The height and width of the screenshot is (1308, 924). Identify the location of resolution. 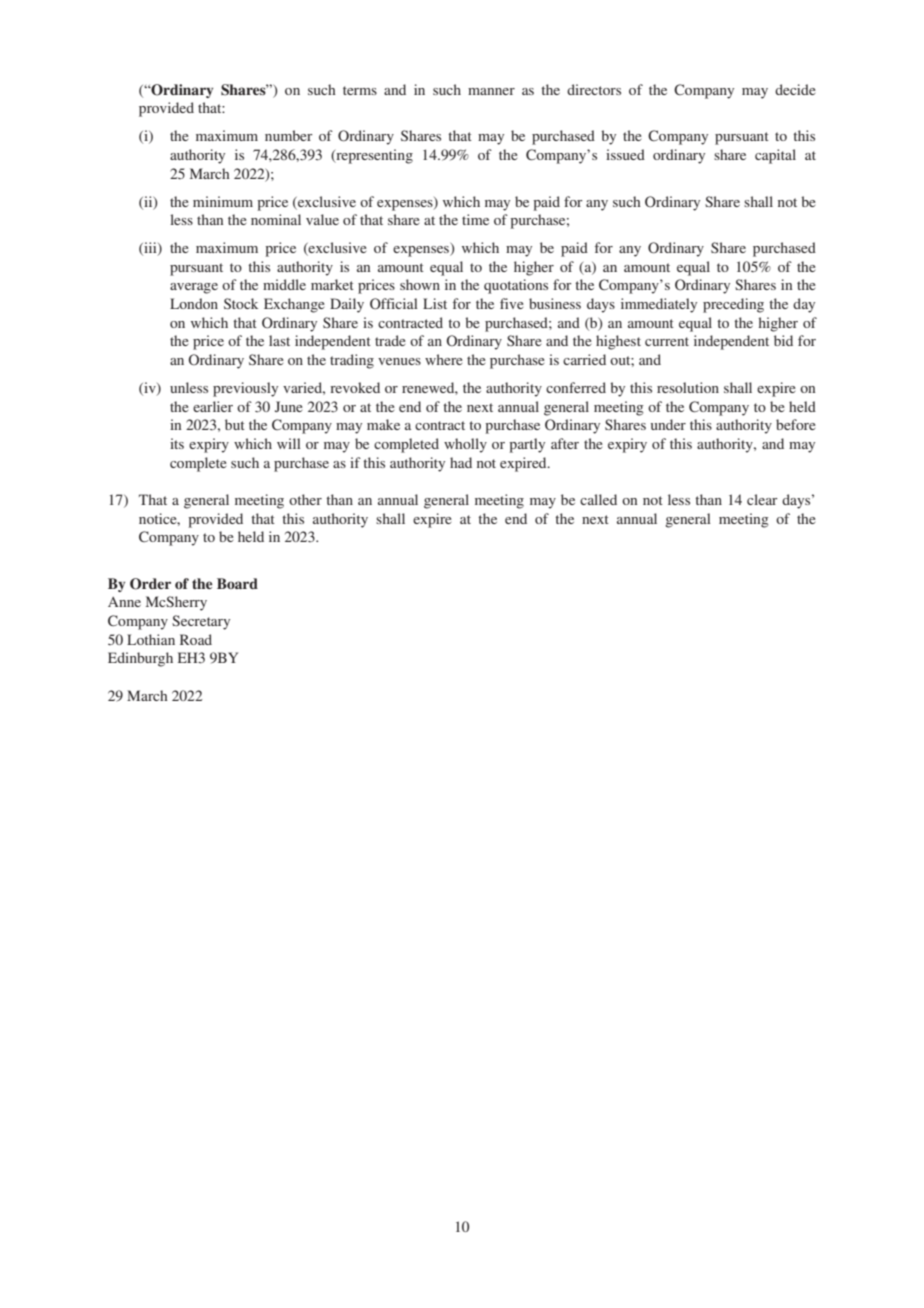
(688, 387).
